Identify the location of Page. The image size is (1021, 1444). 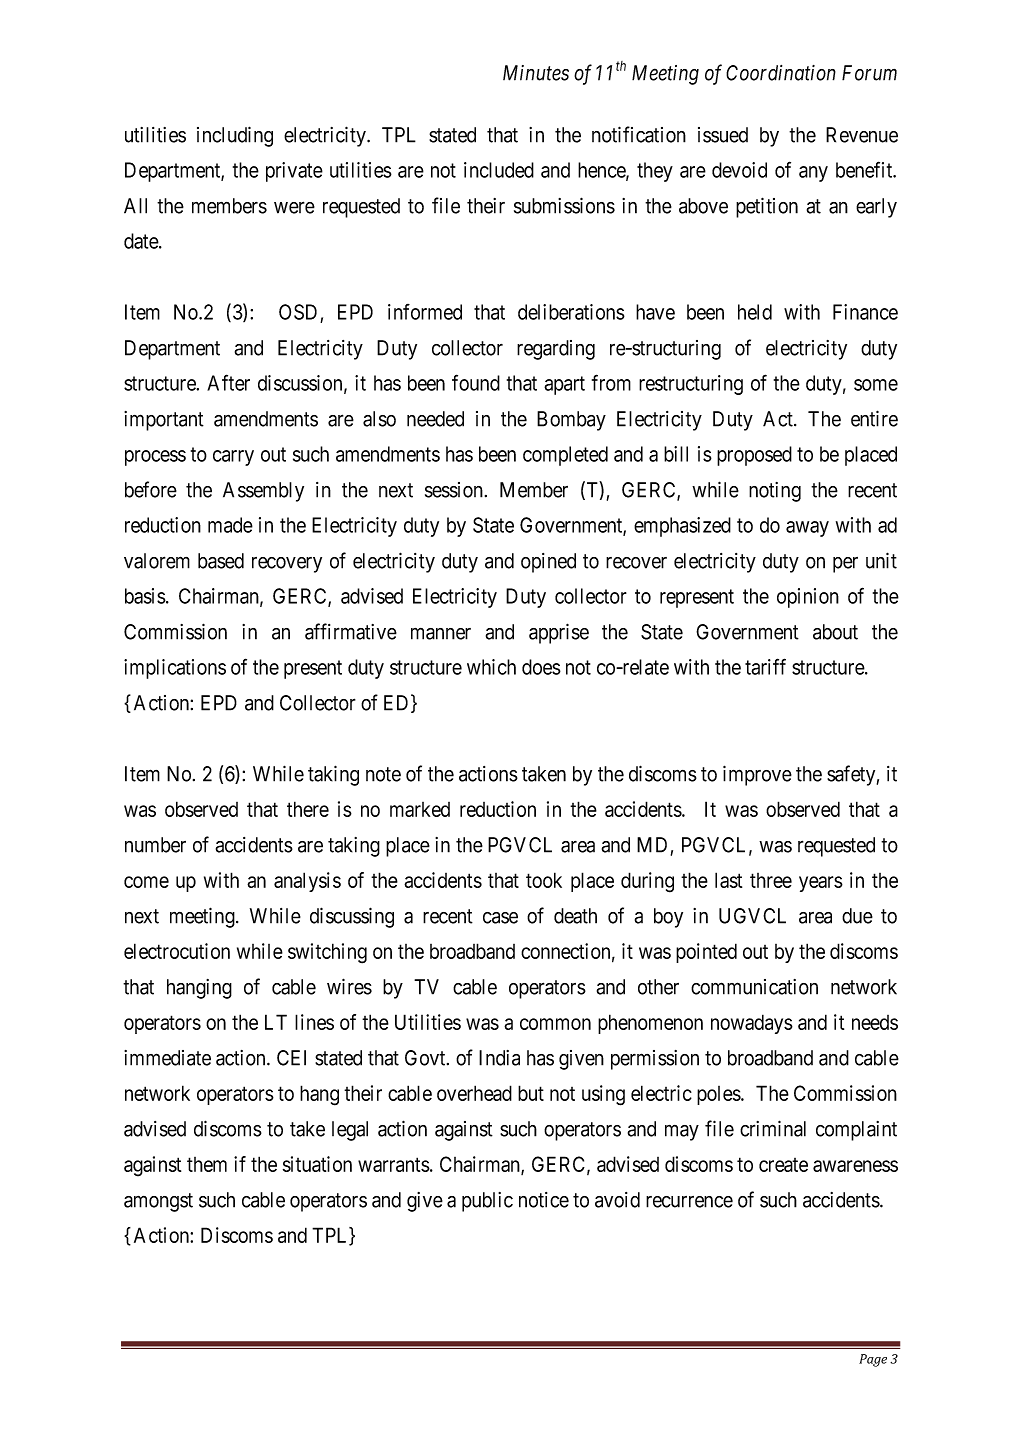
(873, 1360).
